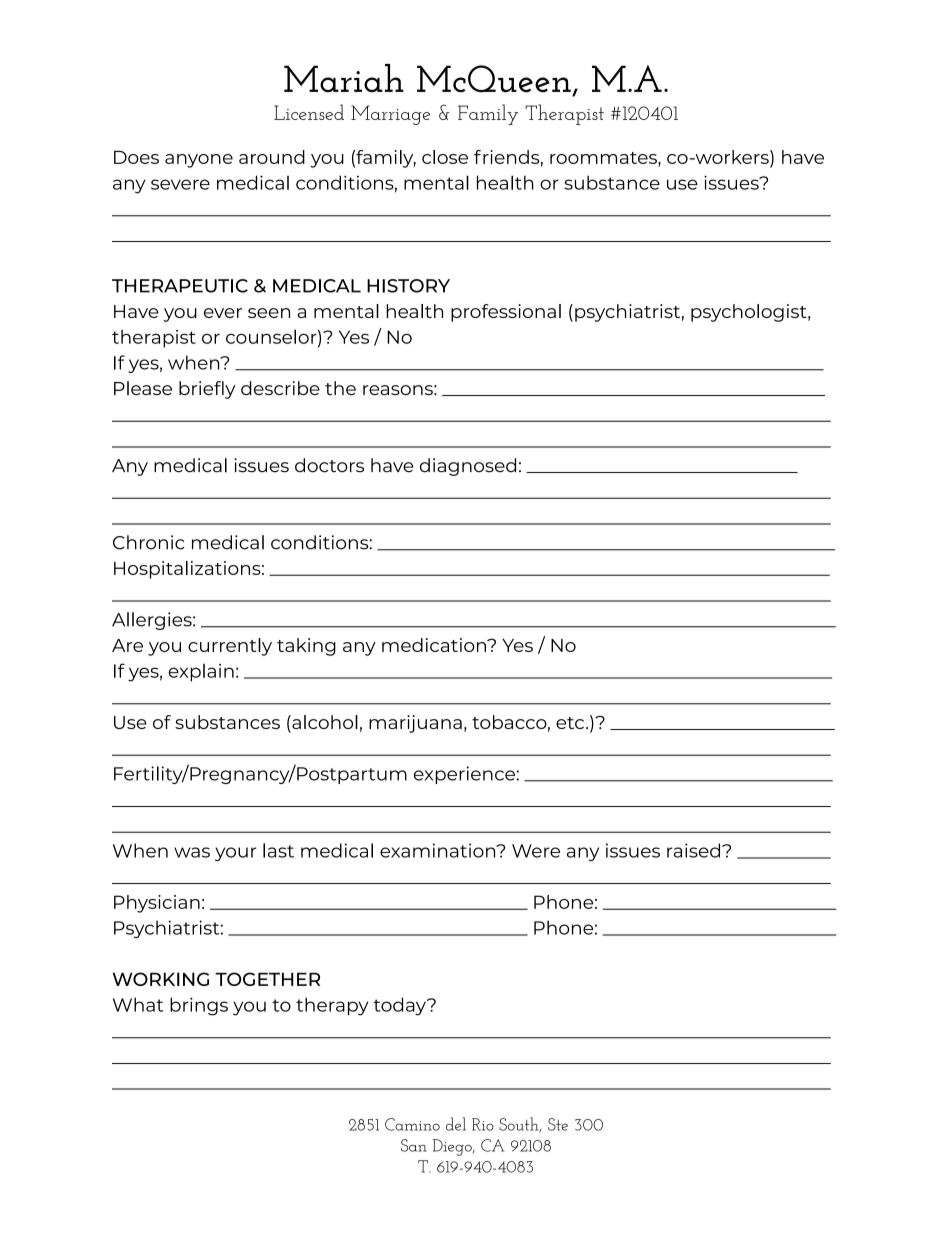  What do you see at coordinates (199, 1006) in the screenshot?
I see `brings` at bounding box center [199, 1006].
